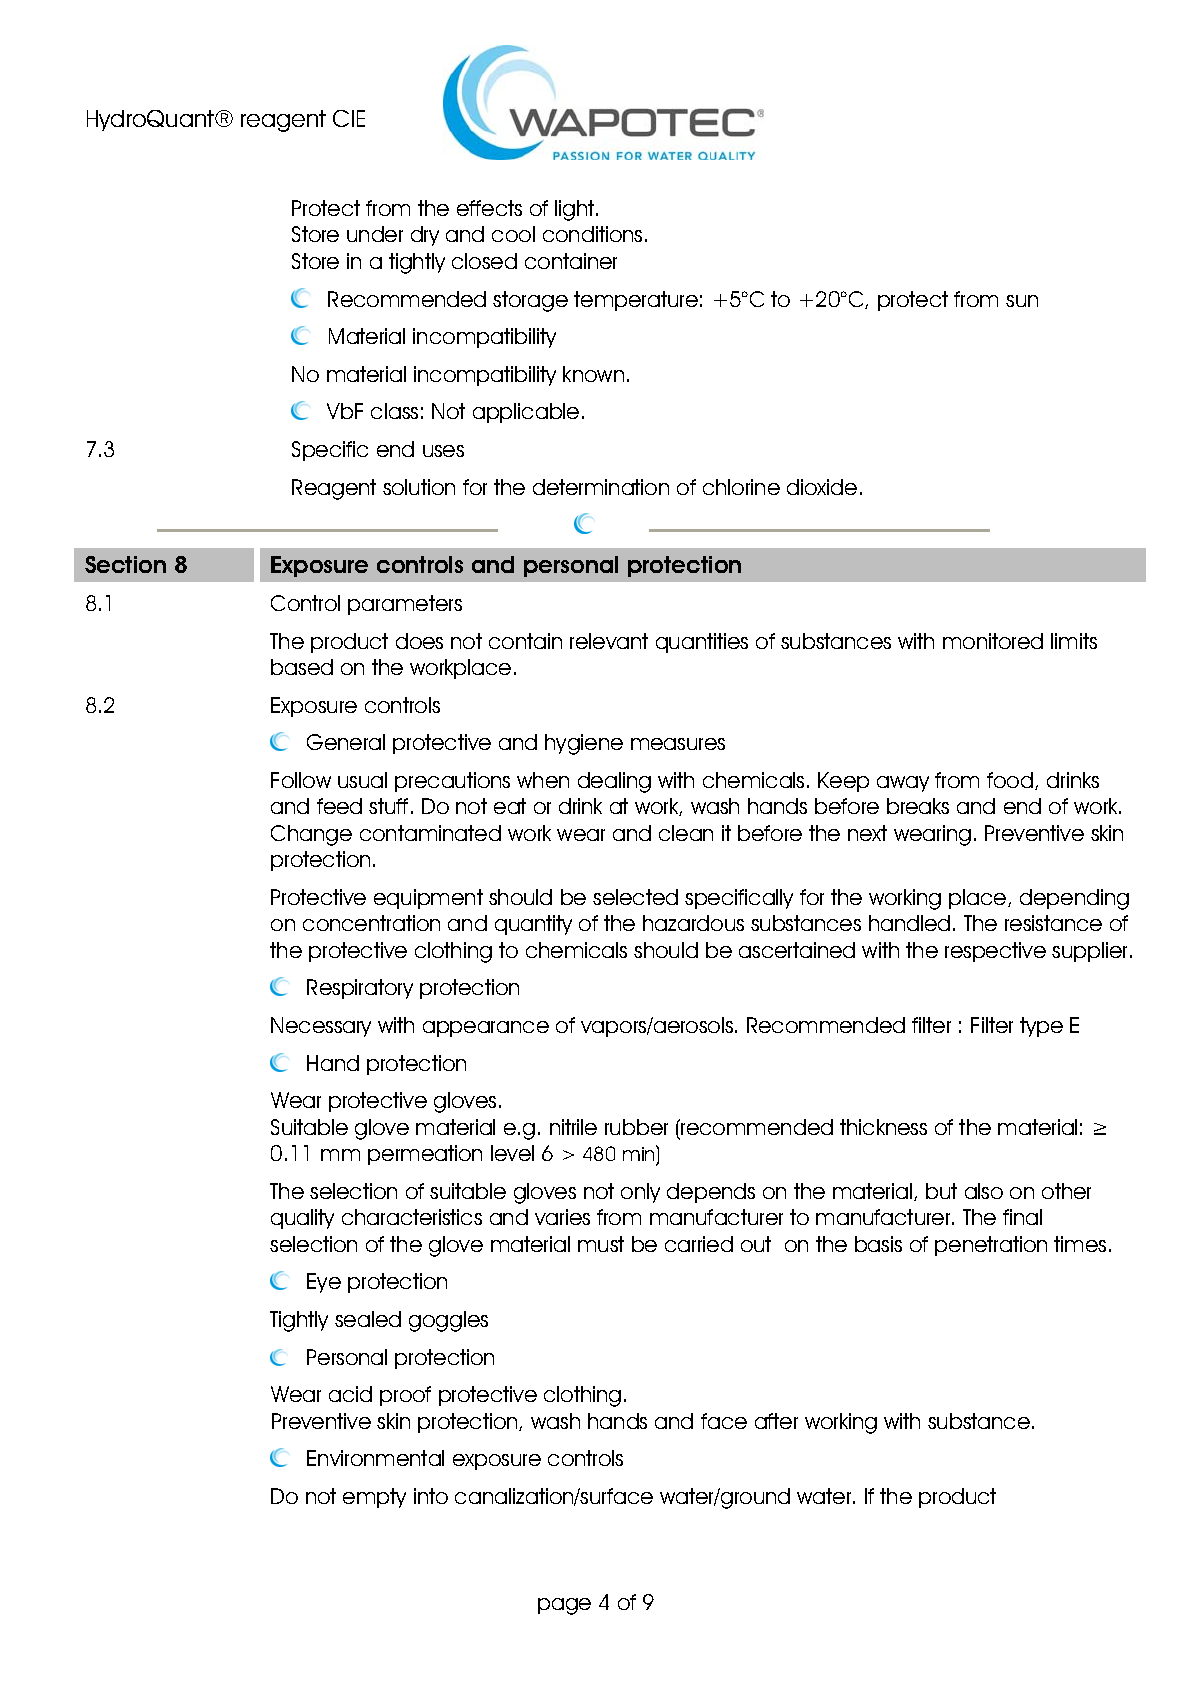 The image size is (1192, 1687). Describe the element at coordinates (564, 1606) in the document. I see `page` at that location.
